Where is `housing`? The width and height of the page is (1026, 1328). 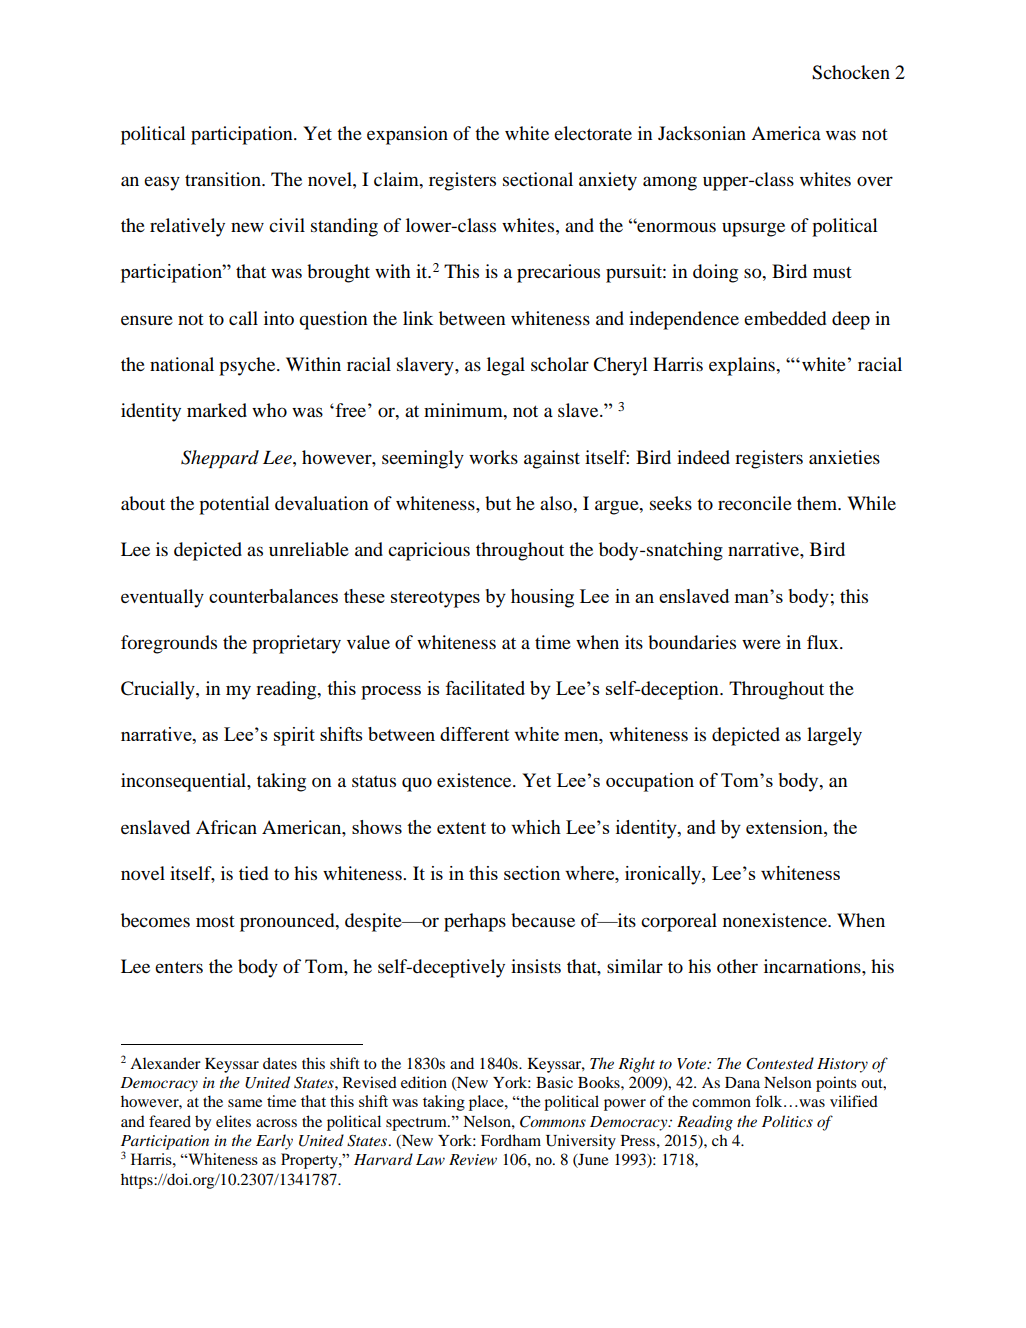 housing is located at coordinates (542, 598).
